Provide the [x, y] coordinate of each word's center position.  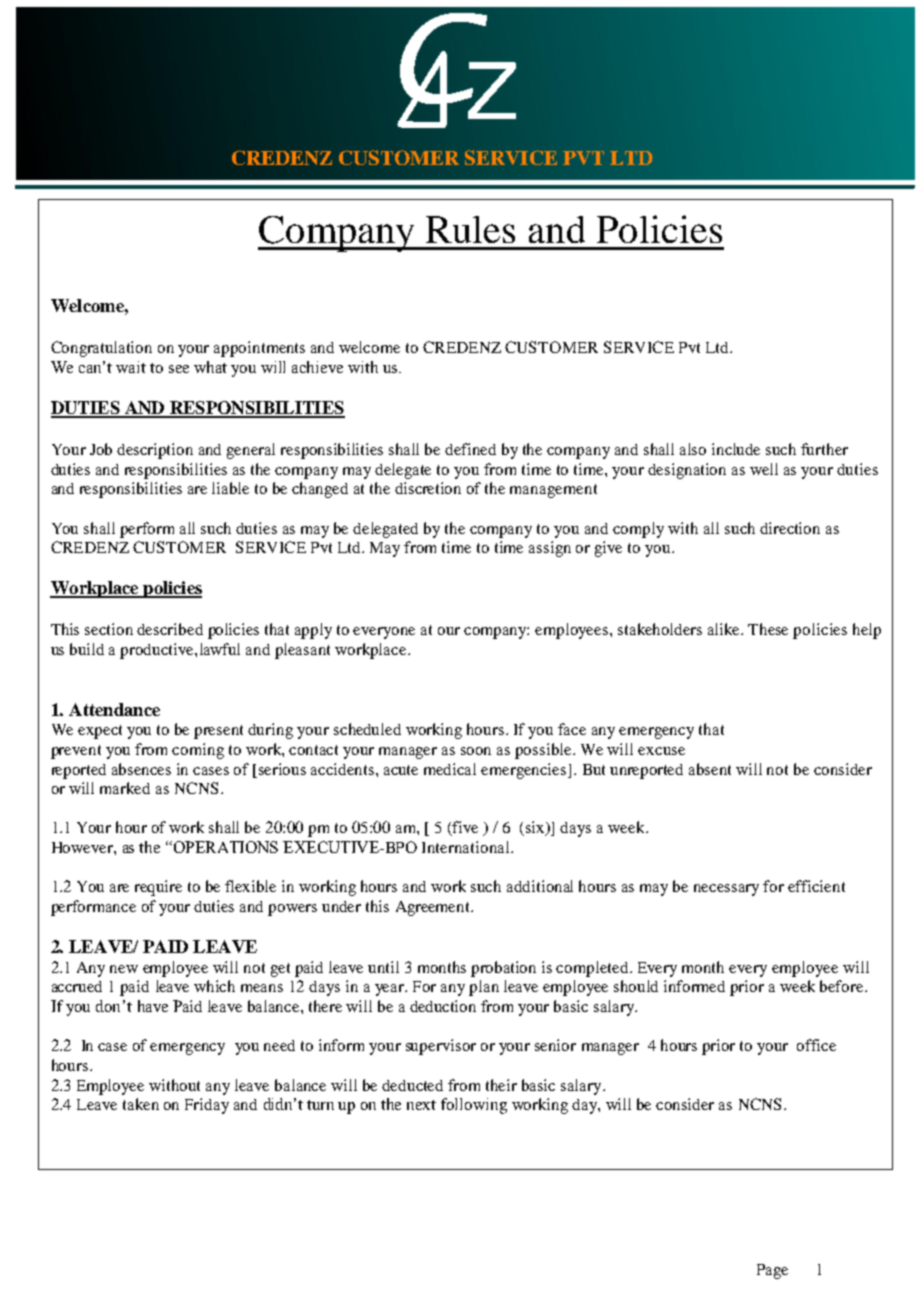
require [158, 888]
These [768, 629]
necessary [726, 890]
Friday [207, 1106]
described [170, 629]
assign [550, 549]
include [736, 449]
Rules [470, 229]
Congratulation [101, 349]
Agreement [434, 908]
